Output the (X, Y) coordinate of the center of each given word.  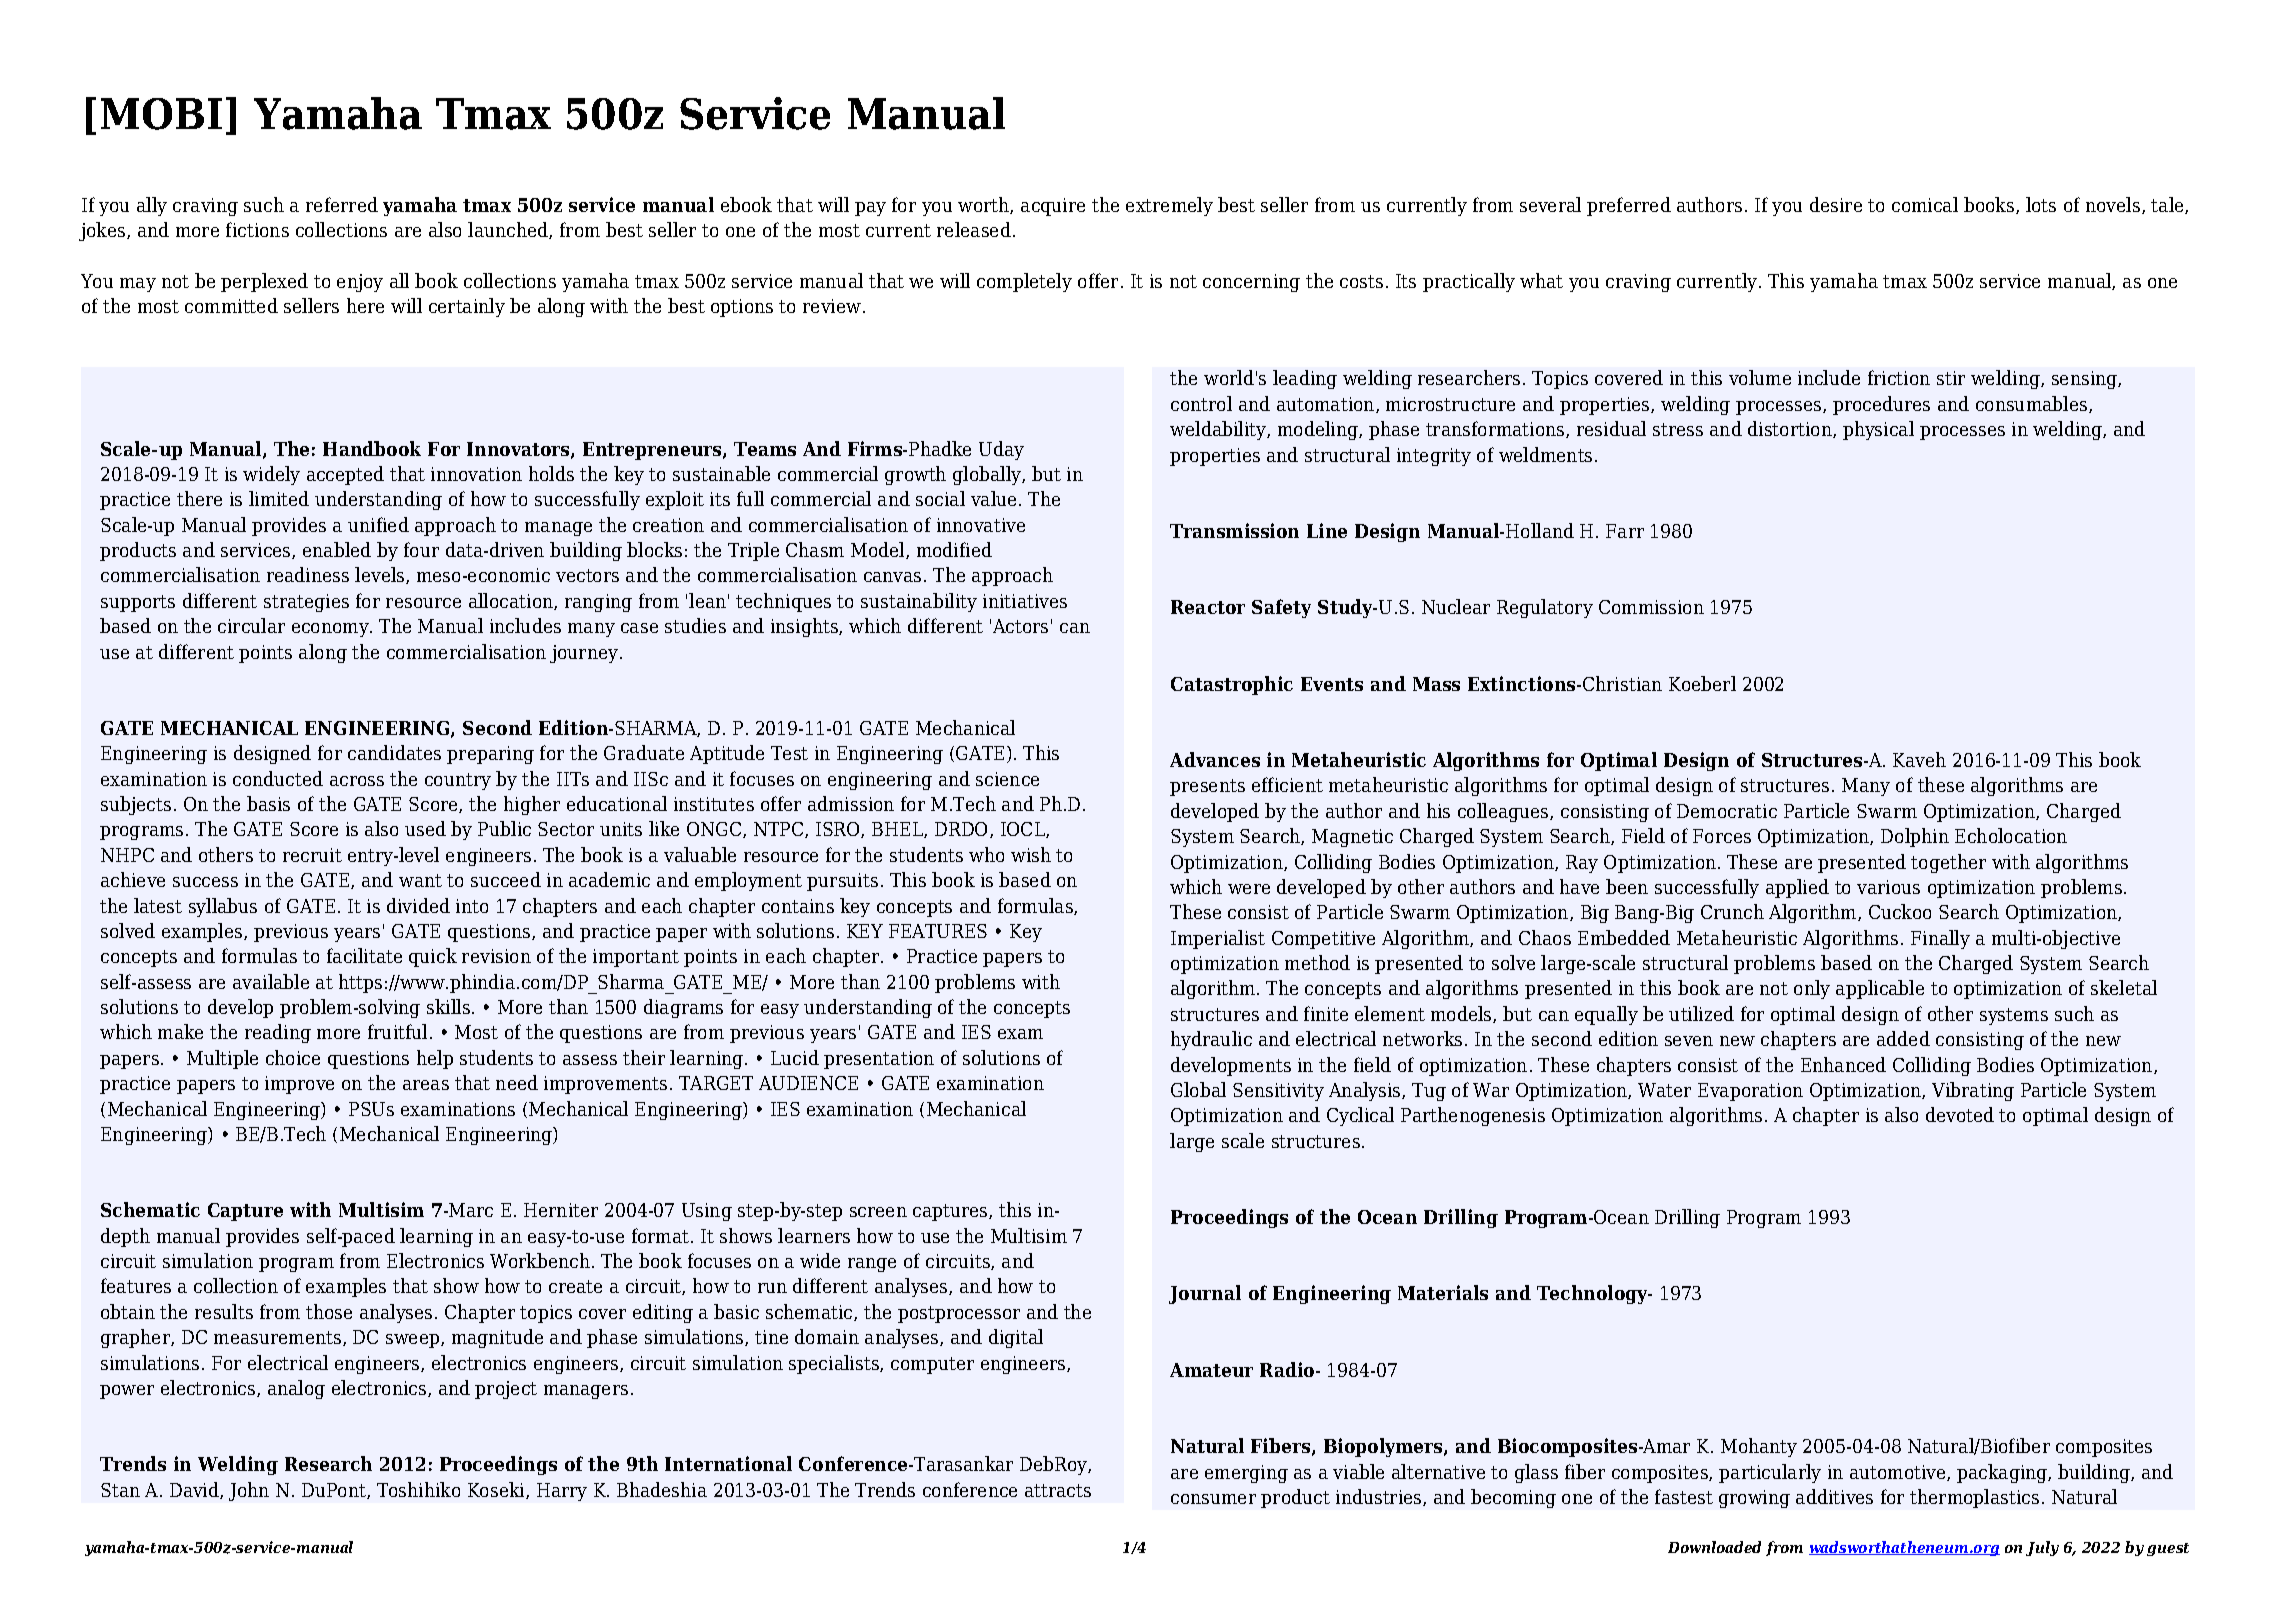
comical (1925, 204)
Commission (1651, 607)
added (1903, 1038)
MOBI (161, 114)
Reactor (1208, 607)
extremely (1169, 206)
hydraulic (1211, 1040)
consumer (1213, 1499)
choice (293, 1057)
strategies (306, 603)
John (249, 1491)
